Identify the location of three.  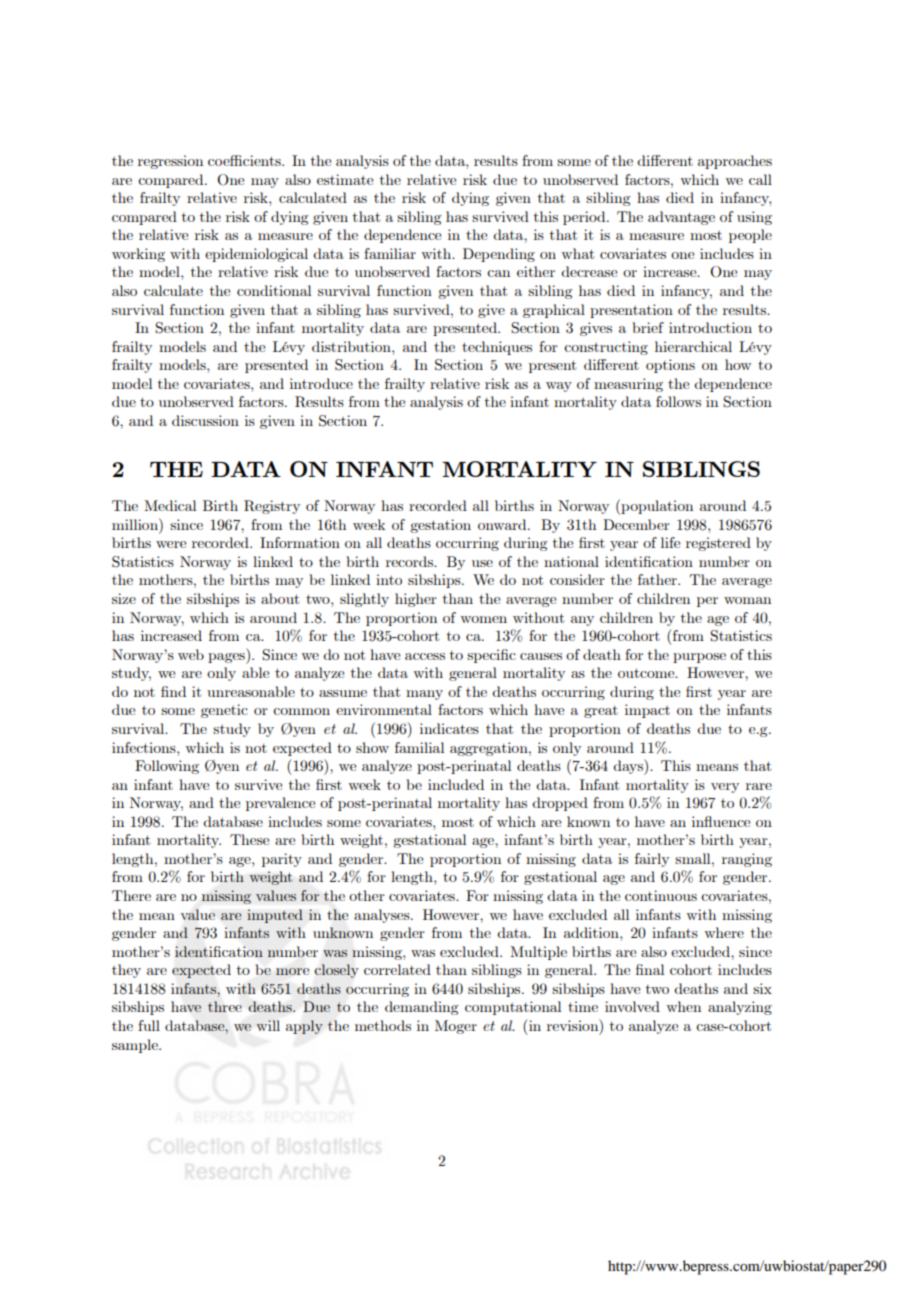
(225, 1006).
